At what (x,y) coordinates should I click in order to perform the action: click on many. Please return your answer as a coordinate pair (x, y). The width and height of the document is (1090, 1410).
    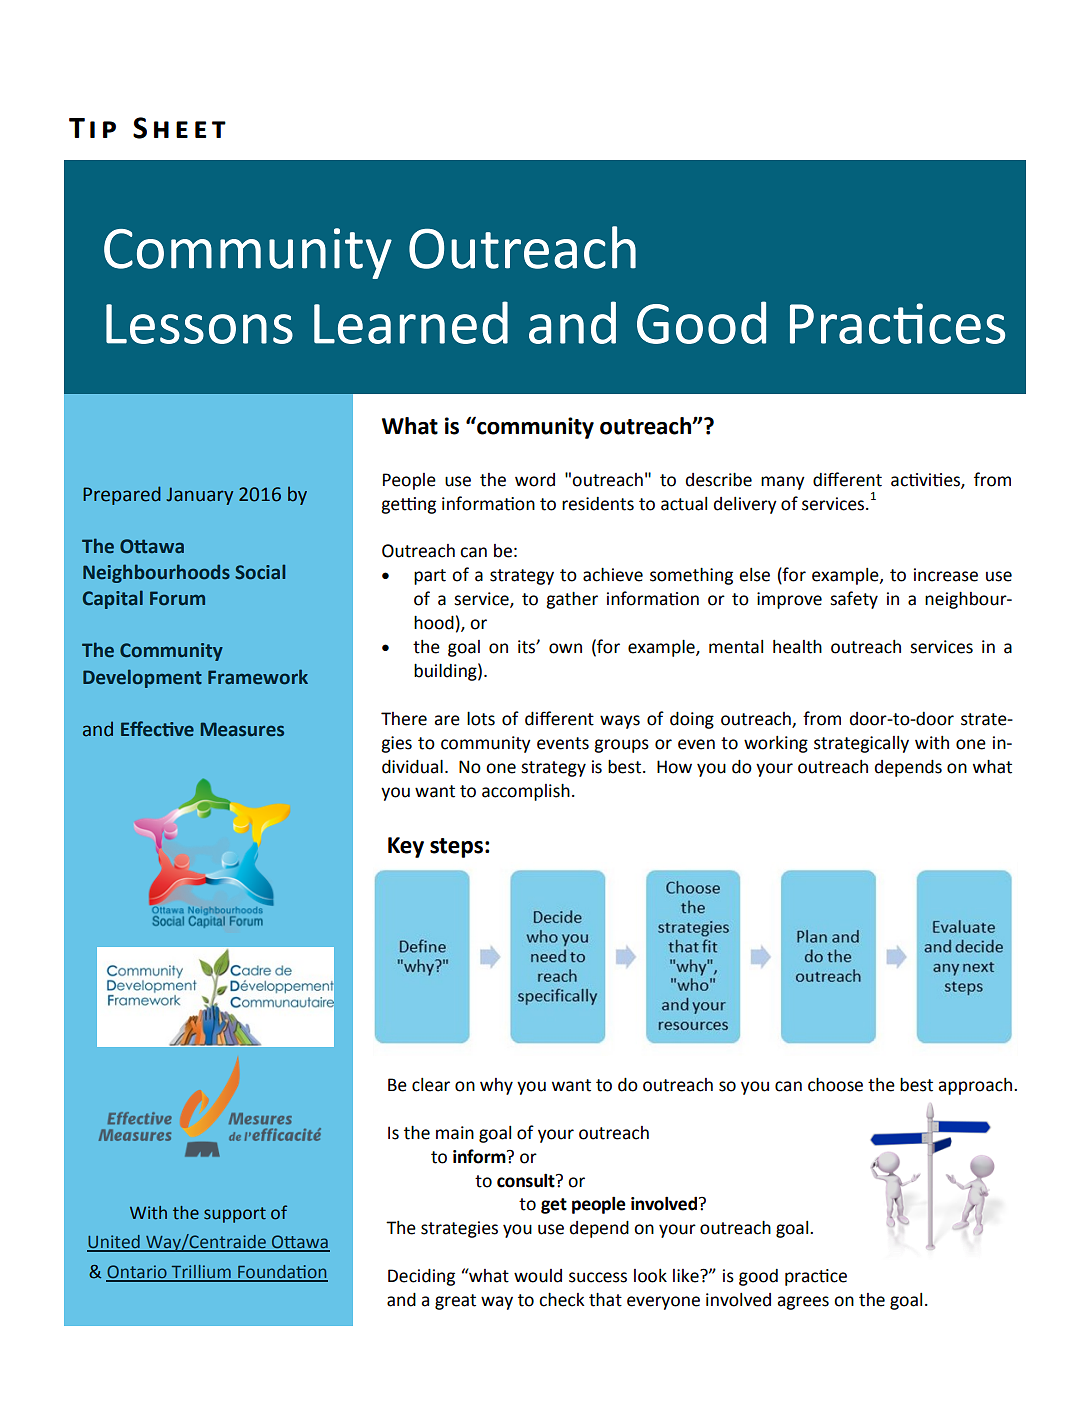
    Looking at the image, I should click on (783, 483).
